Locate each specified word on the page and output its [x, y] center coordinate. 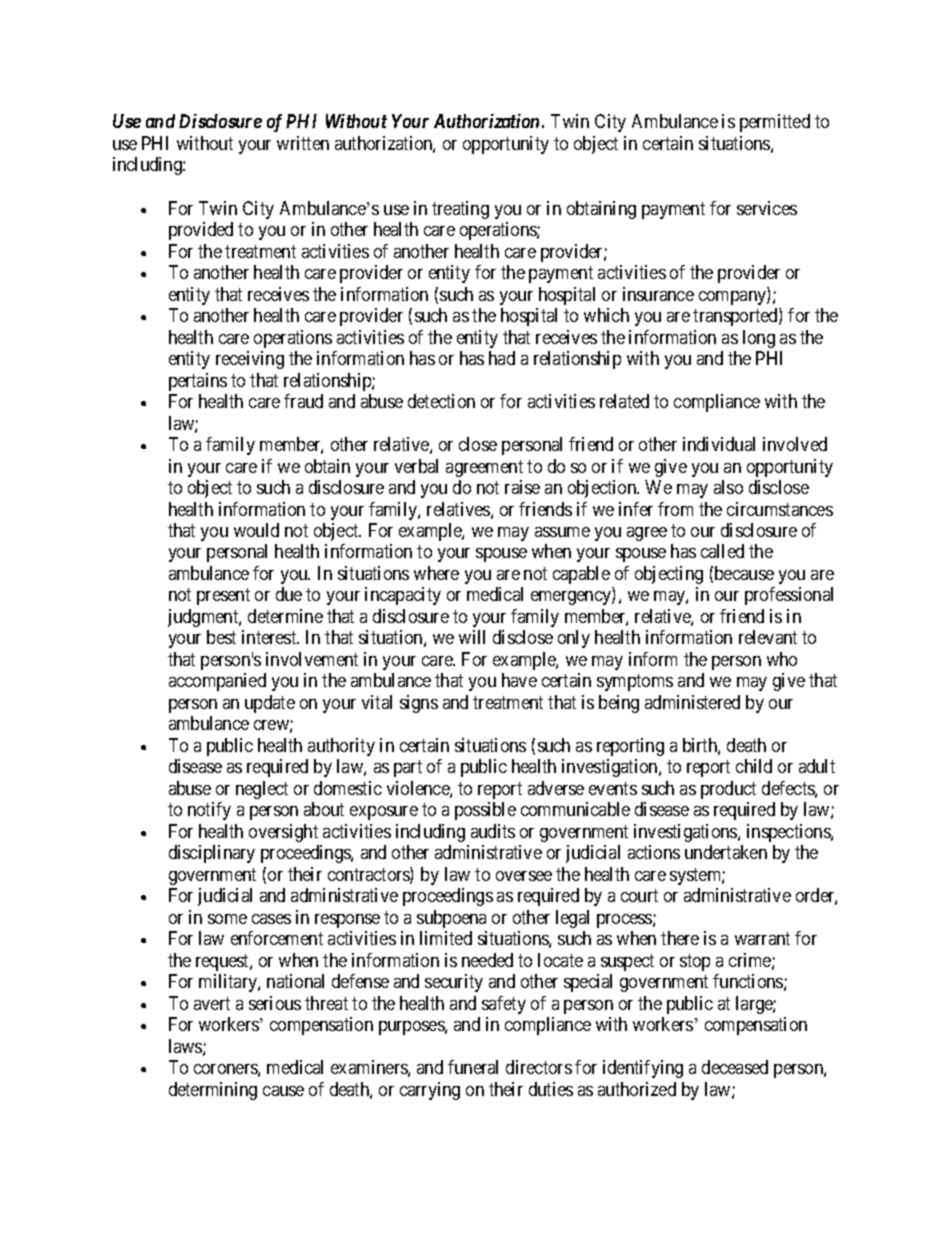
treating [460, 210]
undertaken [726, 852]
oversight [283, 833]
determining [213, 1091]
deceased [735, 1067]
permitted [775, 123]
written [303, 143]
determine [285, 616]
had [502, 358]
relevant [768, 637]
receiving [250, 360]
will [472, 637]
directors [539, 1067]
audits [493, 831]
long [759, 339]
